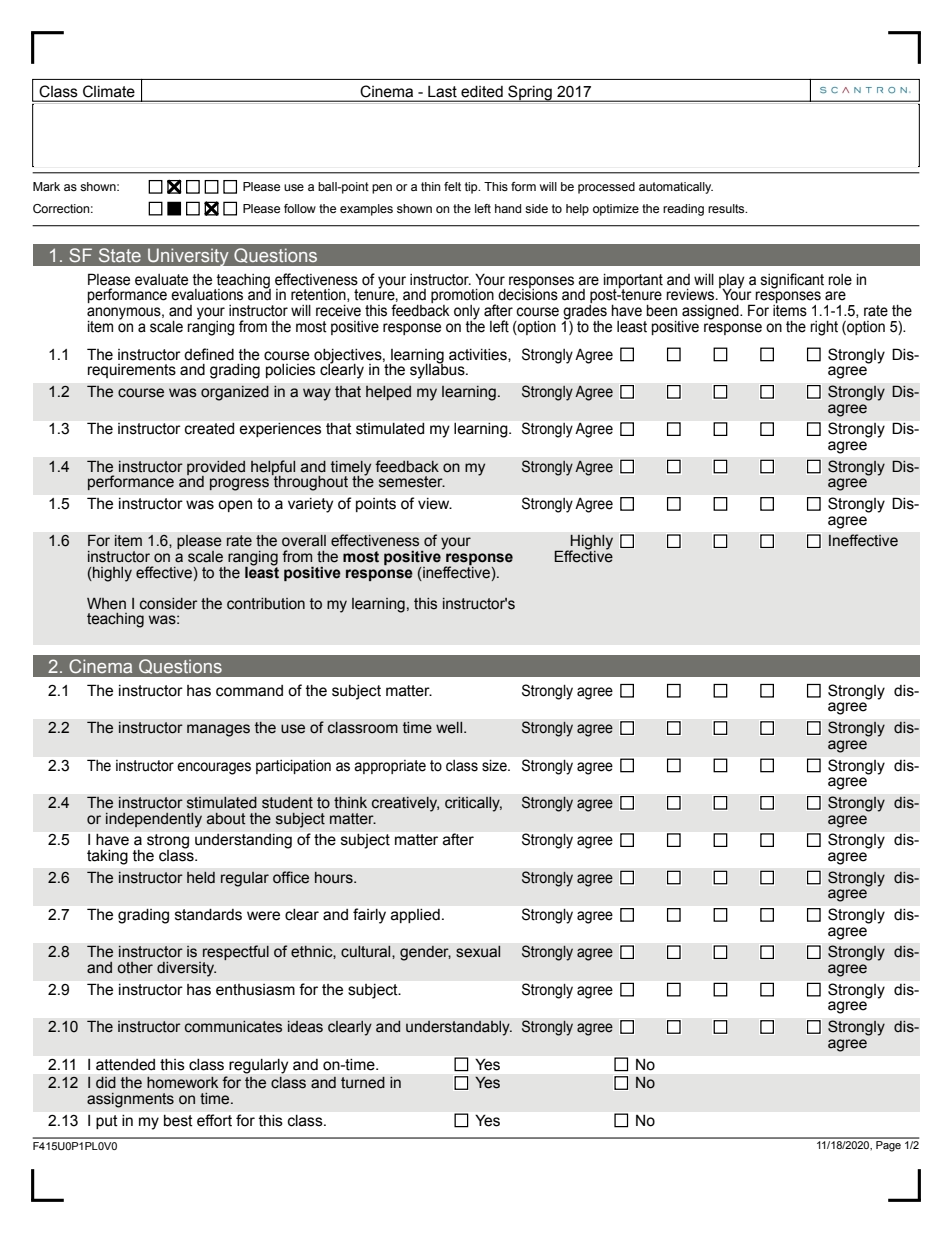  I want to click on Mark, so click(46, 186).
